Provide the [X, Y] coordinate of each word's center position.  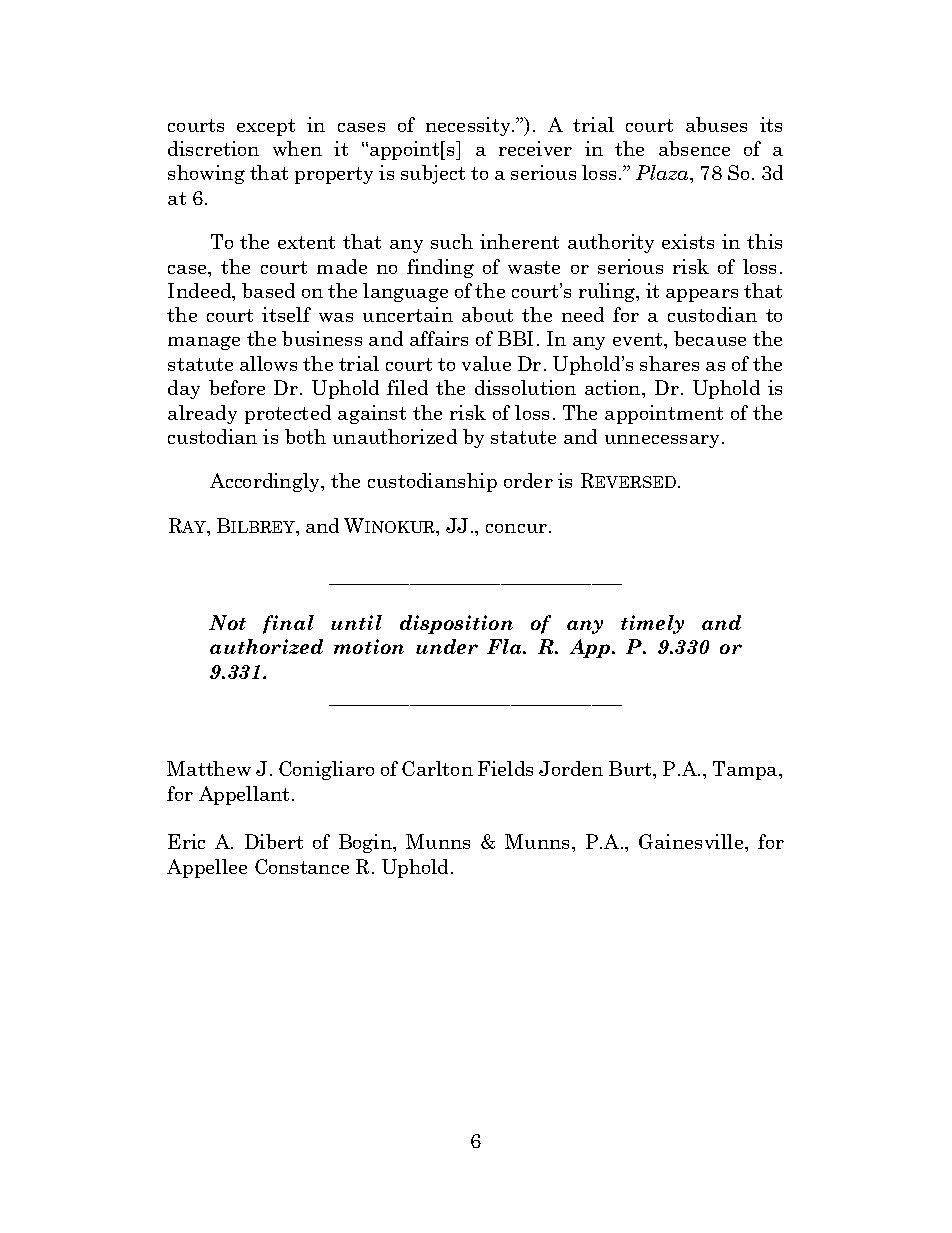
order [528, 480]
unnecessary [662, 441]
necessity [469, 126]
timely [652, 624]
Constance [302, 866]
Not [227, 622]
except [266, 127]
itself [286, 314]
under [447, 646]
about [487, 314]
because [710, 338]
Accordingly [266, 482]
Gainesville [692, 841]
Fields [505, 768]
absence [694, 148]
